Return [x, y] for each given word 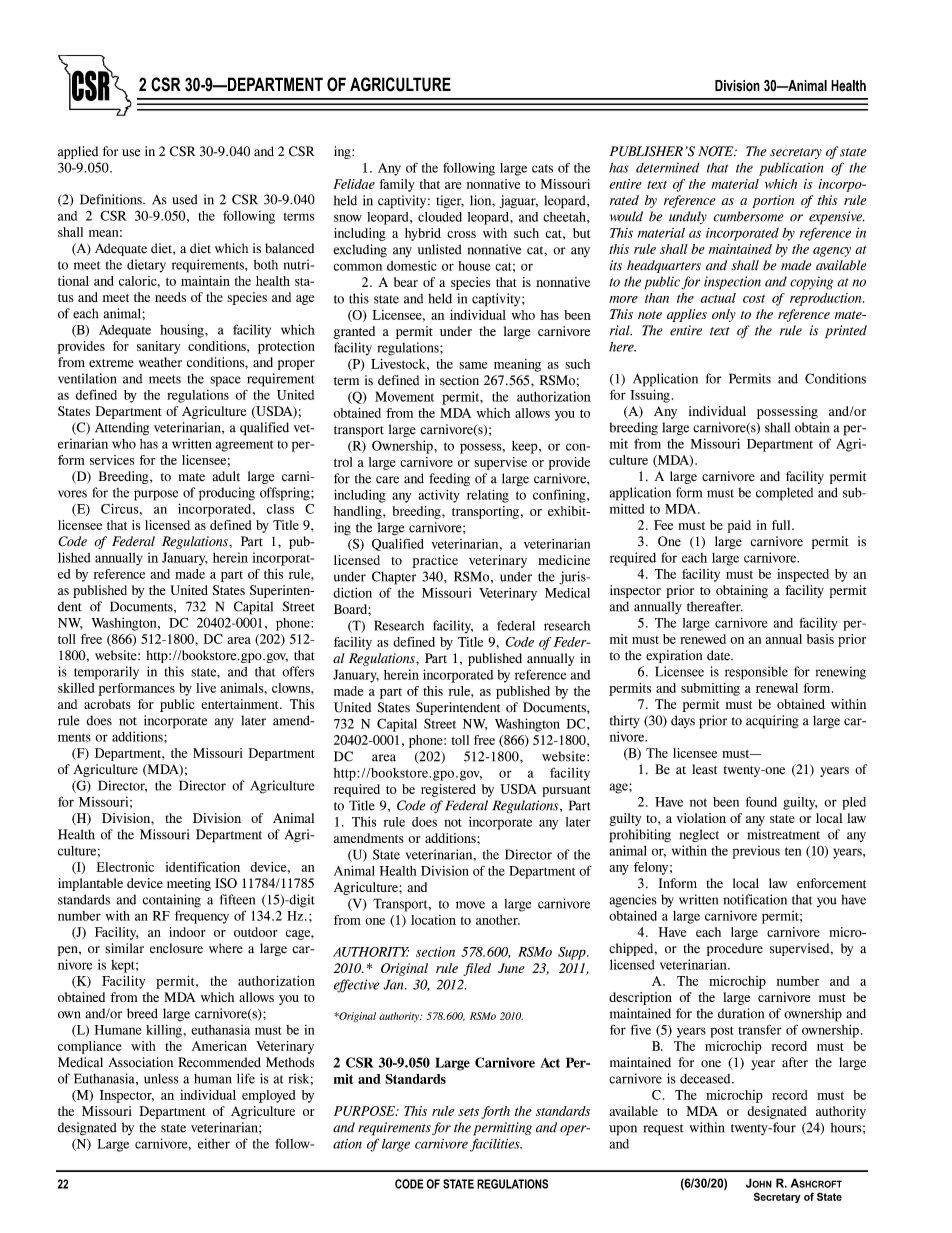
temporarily [106, 673]
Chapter [394, 578]
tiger [450, 201]
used [184, 199]
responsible [756, 673]
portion [773, 201]
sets [468, 1112]
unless [161, 1079]
